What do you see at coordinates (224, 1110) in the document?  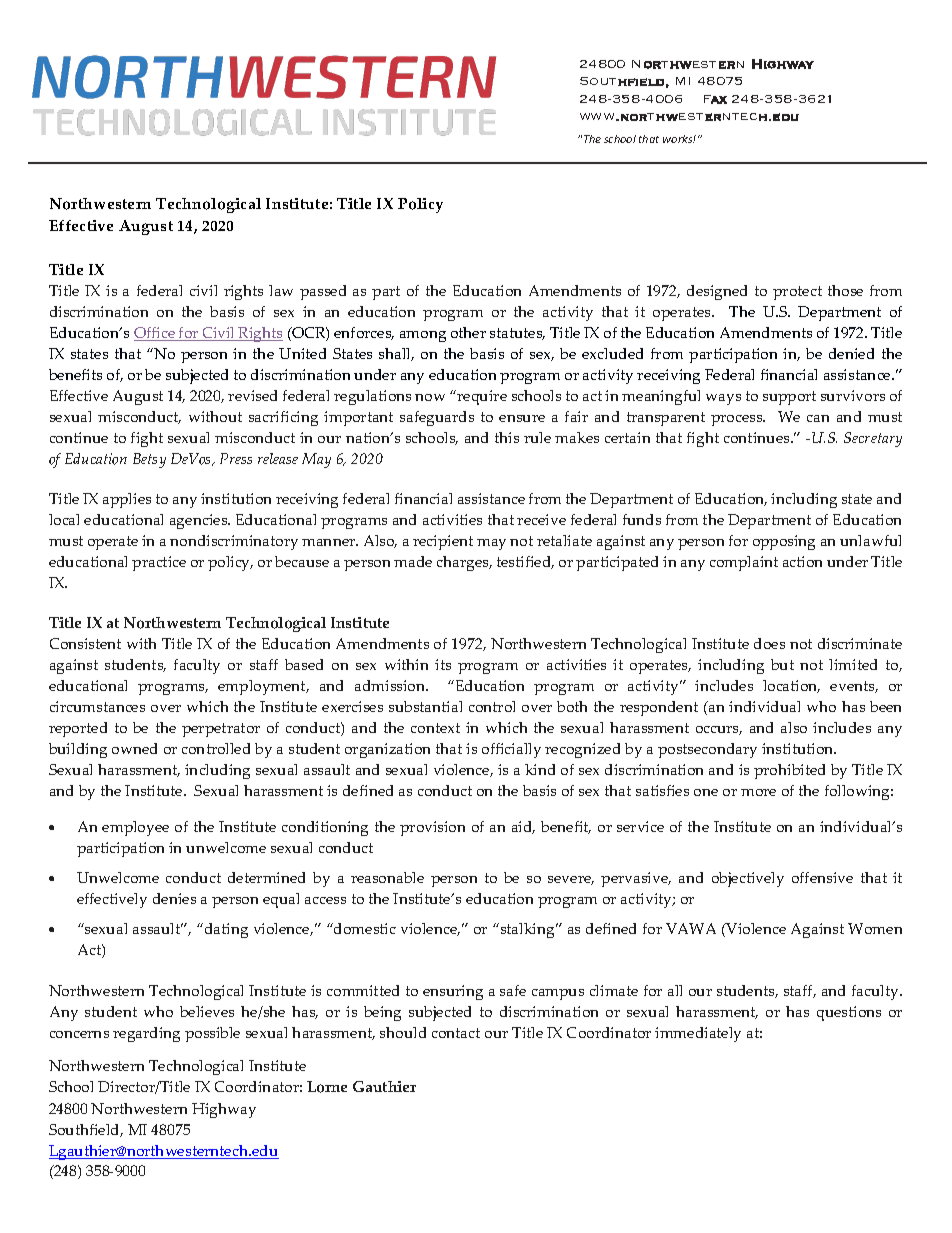 I see `Highway` at bounding box center [224, 1110].
